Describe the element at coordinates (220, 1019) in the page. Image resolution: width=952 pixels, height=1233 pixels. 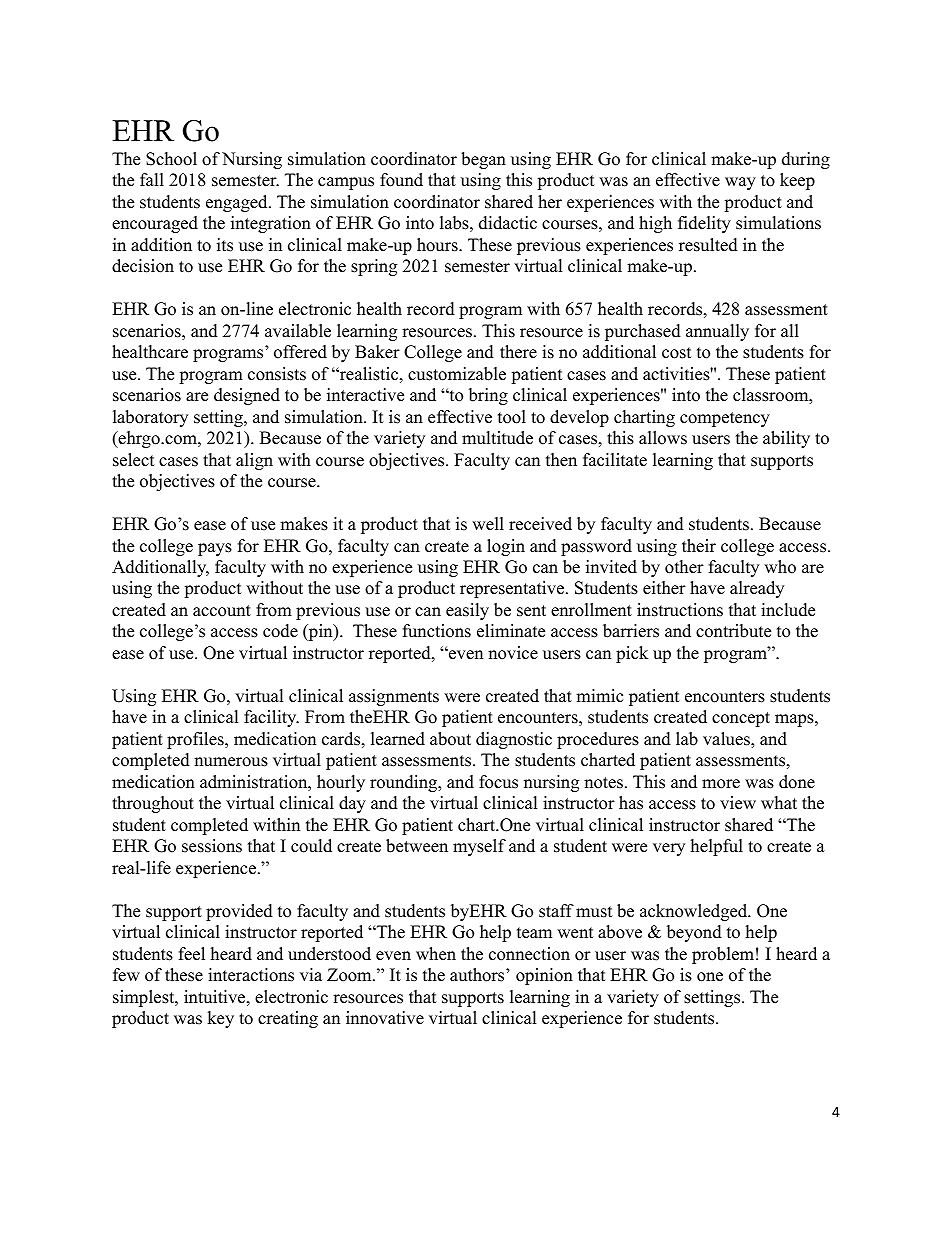
I see `key` at that location.
